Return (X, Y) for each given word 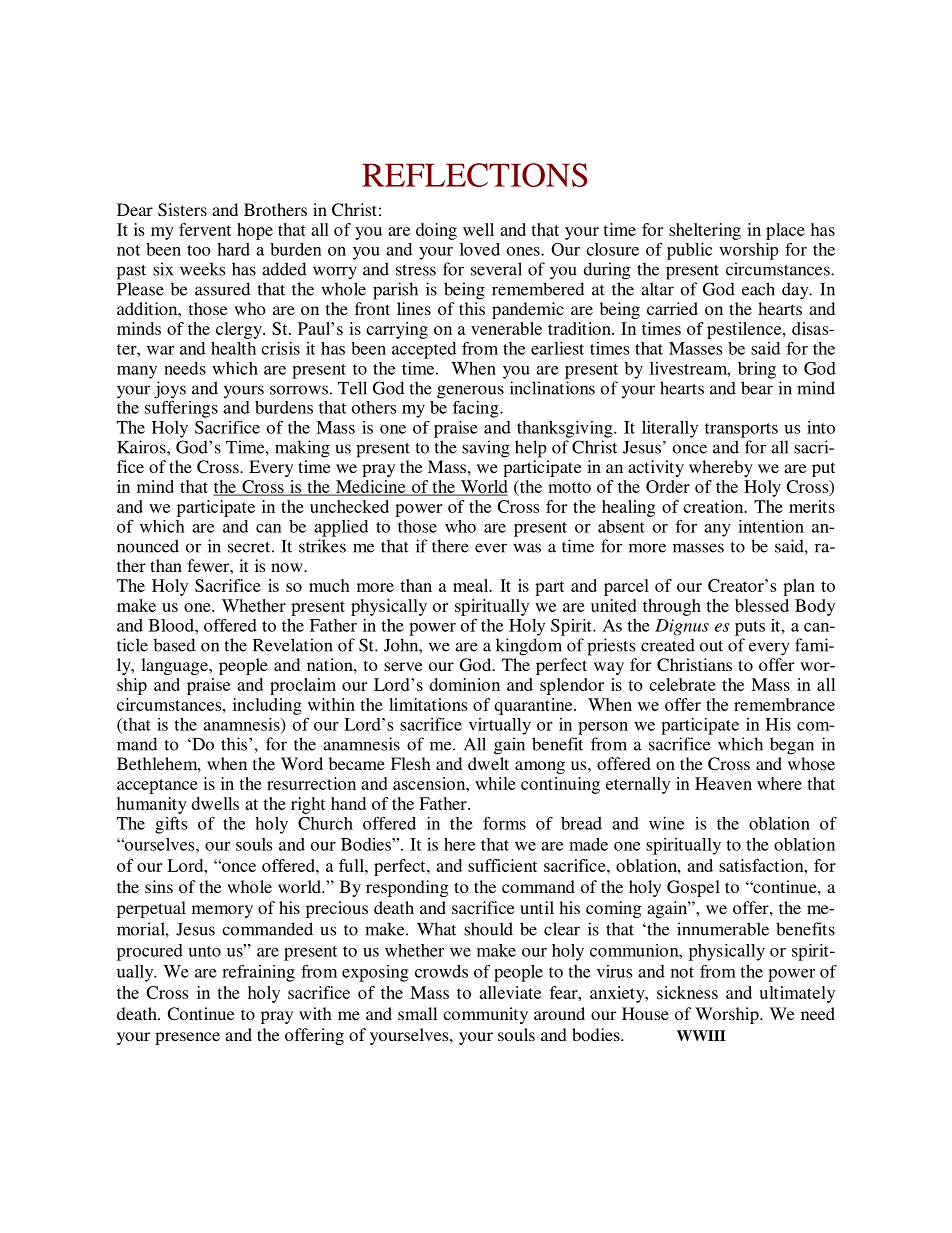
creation (714, 506)
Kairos (142, 447)
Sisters (182, 210)
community (485, 1015)
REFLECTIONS (475, 175)
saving (486, 449)
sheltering (705, 231)
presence (187, 1038)
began (792, 746)
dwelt (488, 763)
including (267, 706)
